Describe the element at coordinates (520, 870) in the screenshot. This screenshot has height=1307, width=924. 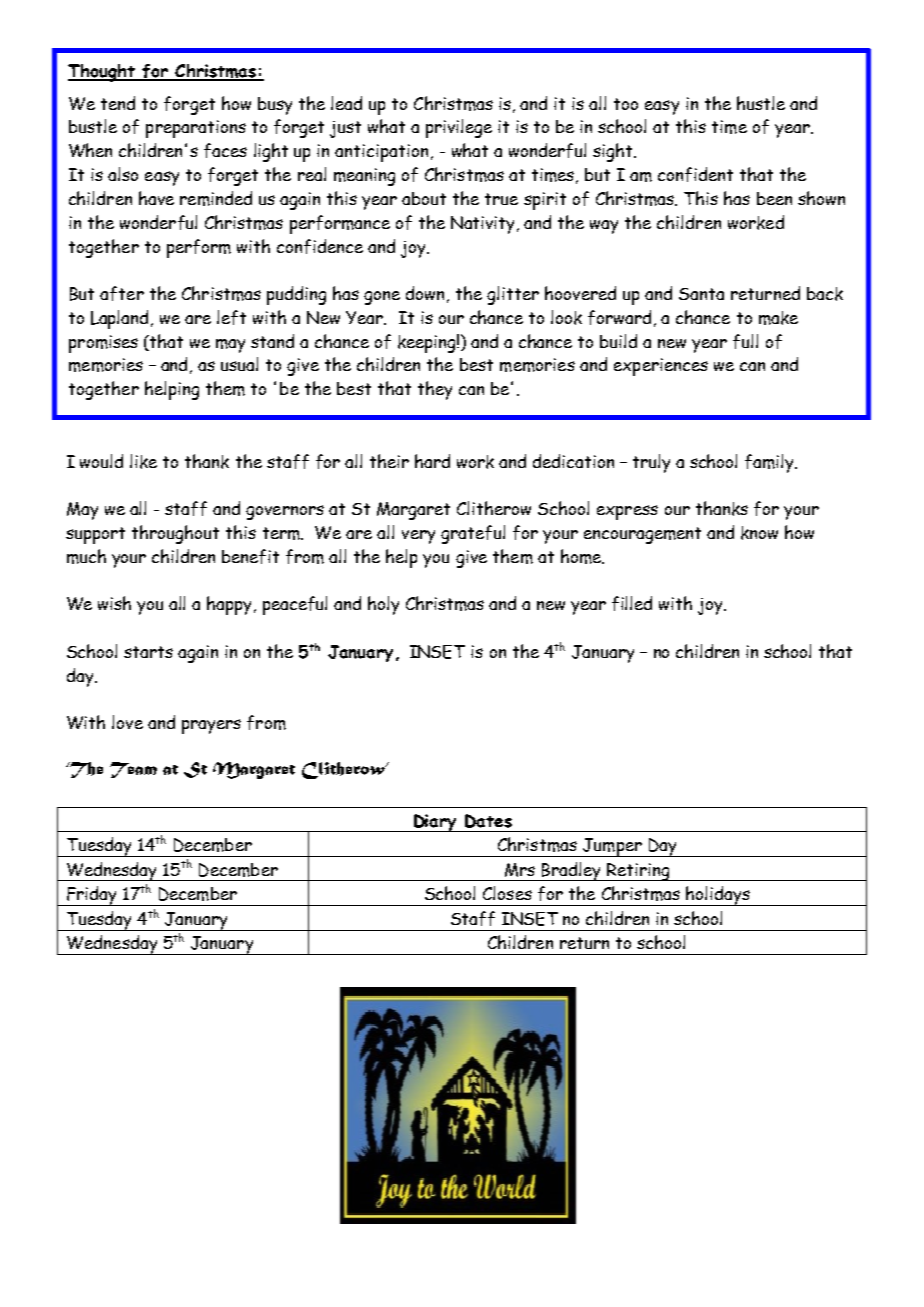
I see `Mrs` at that location.
